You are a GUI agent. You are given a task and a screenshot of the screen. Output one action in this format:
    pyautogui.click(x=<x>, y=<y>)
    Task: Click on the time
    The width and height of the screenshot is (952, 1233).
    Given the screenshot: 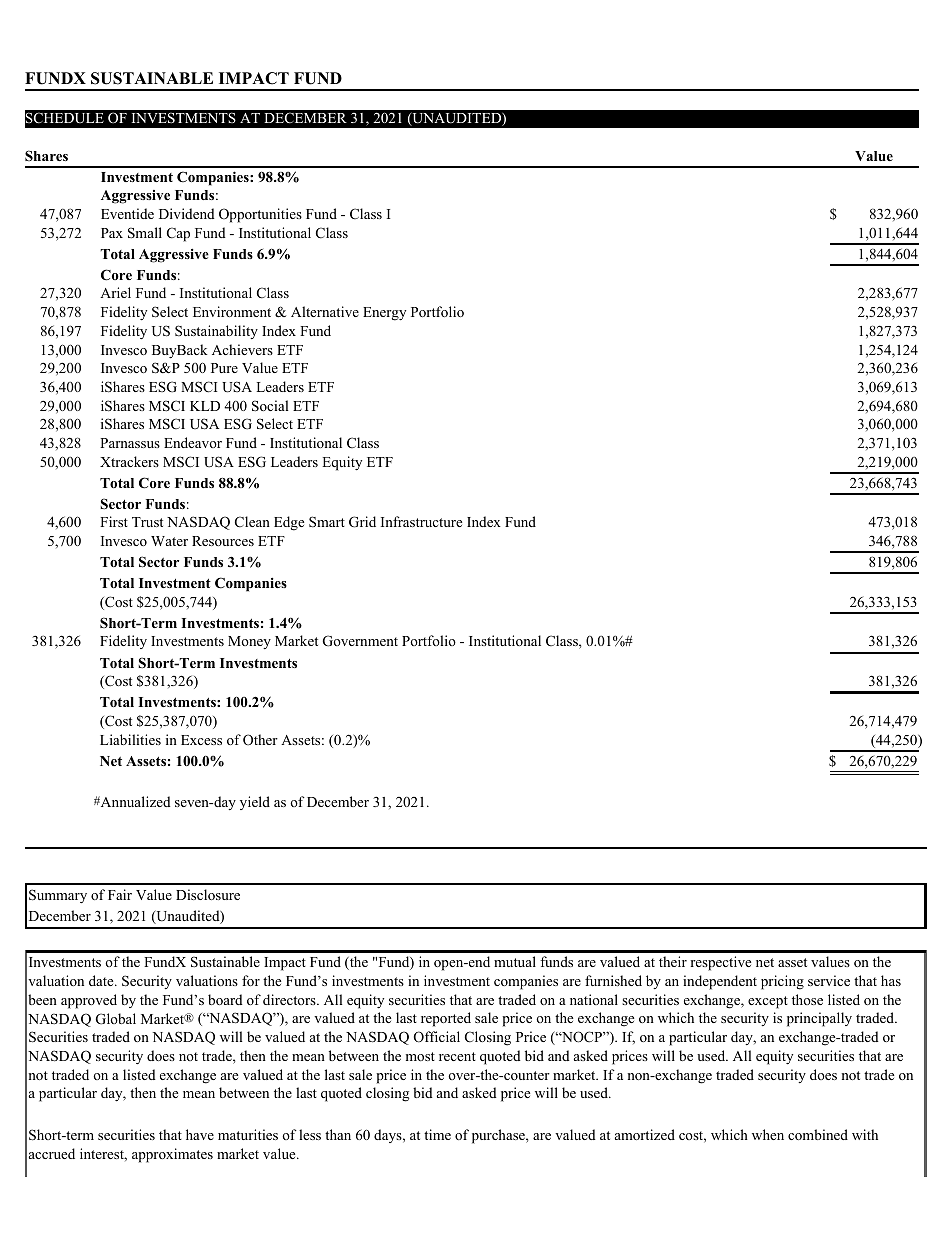 What is the action you would take?
    pyautogui.click(x=437, y=1134)
